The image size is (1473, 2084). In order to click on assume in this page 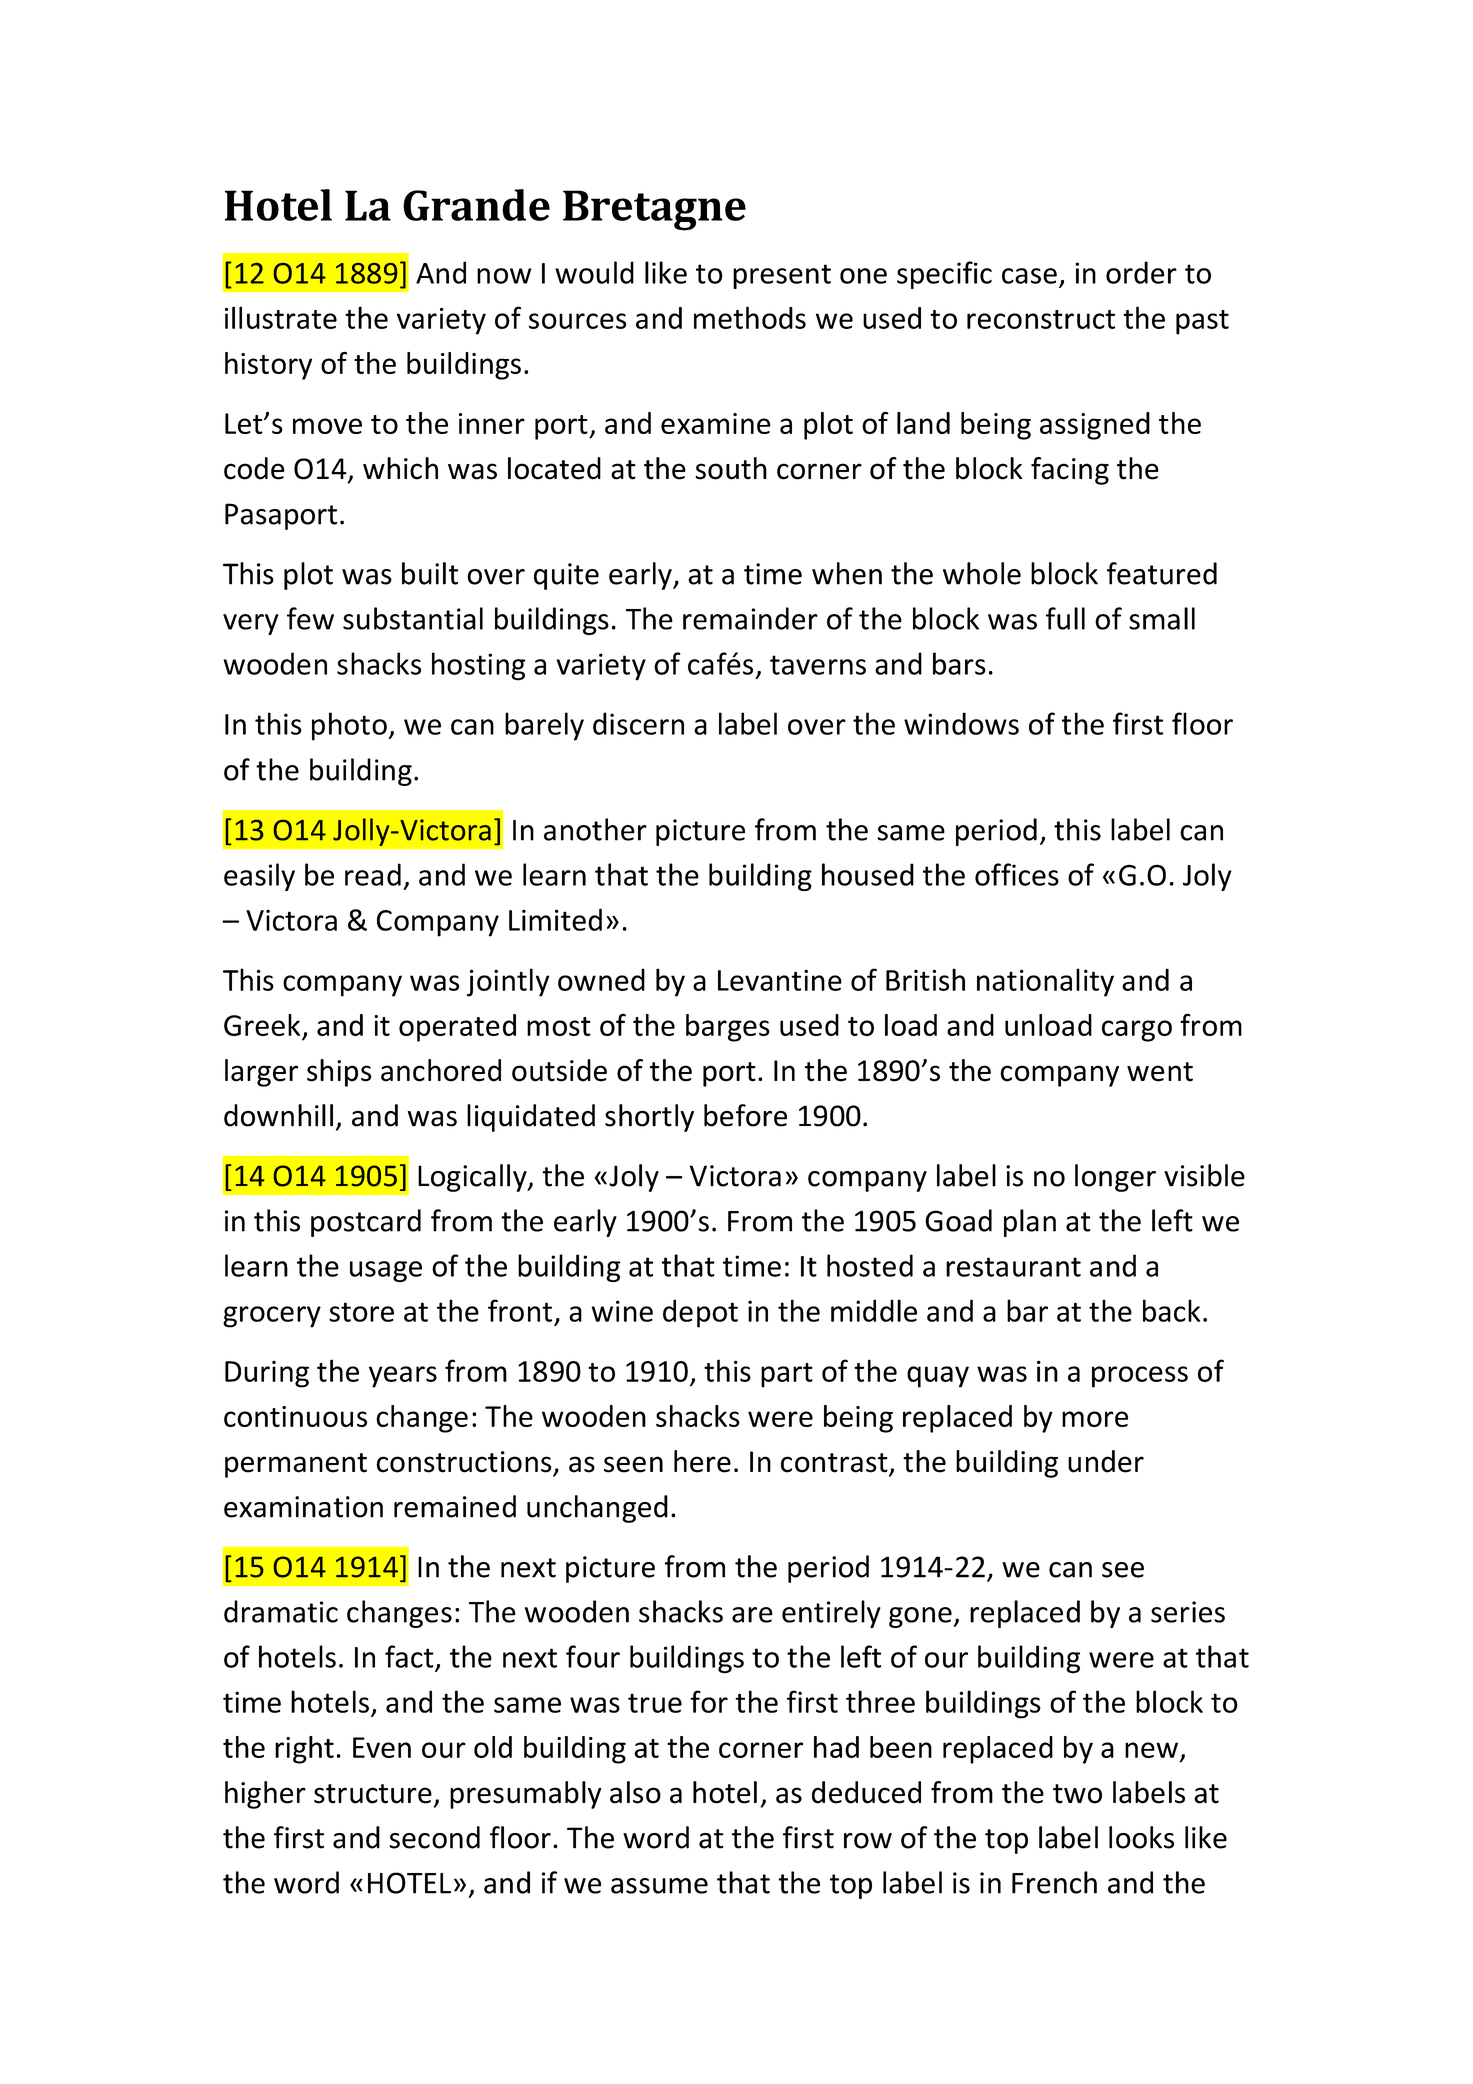, I will do `click(659, 1886)`.
